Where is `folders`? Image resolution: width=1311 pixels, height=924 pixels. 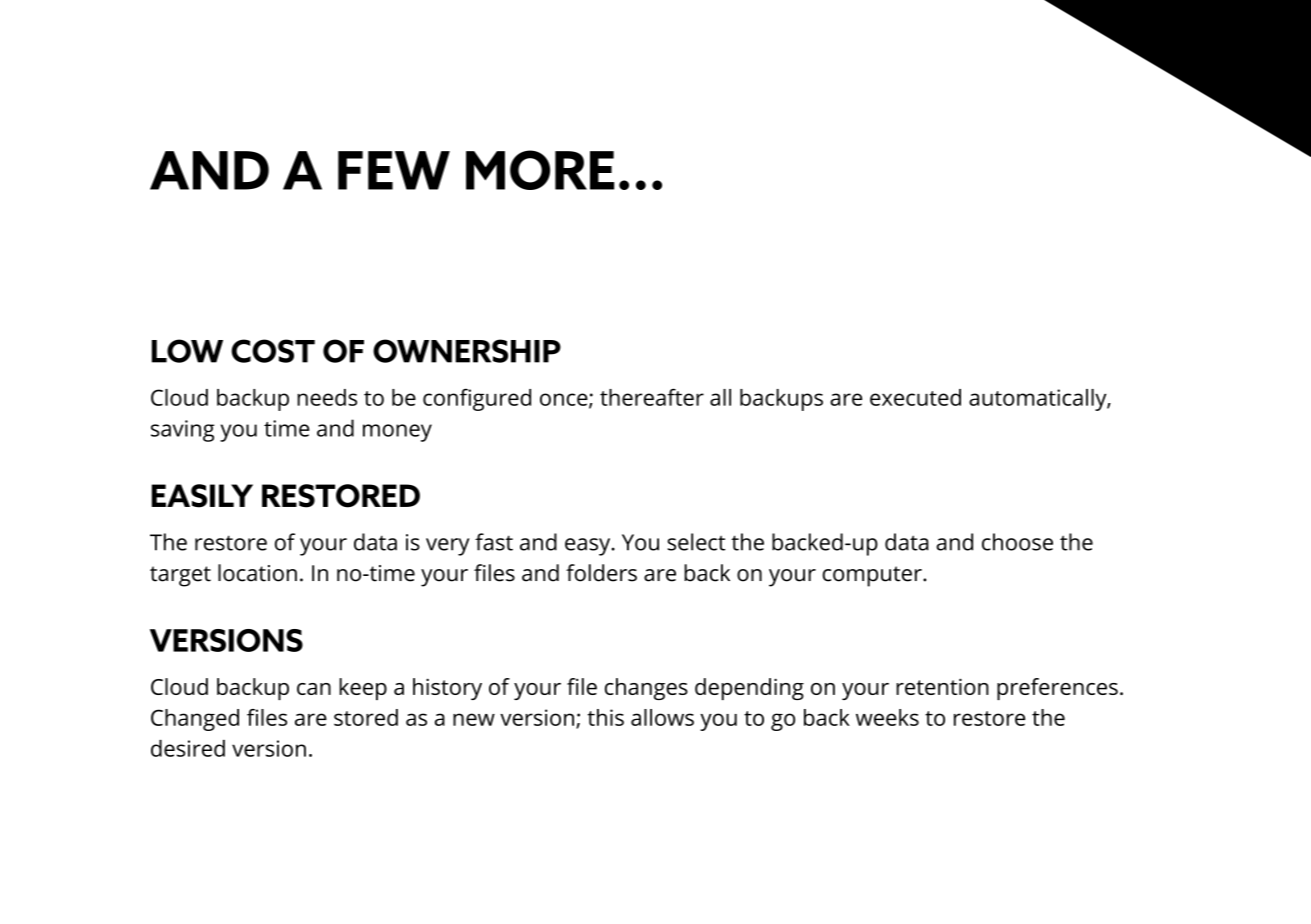 folders is located at coordinates (601, 573).
